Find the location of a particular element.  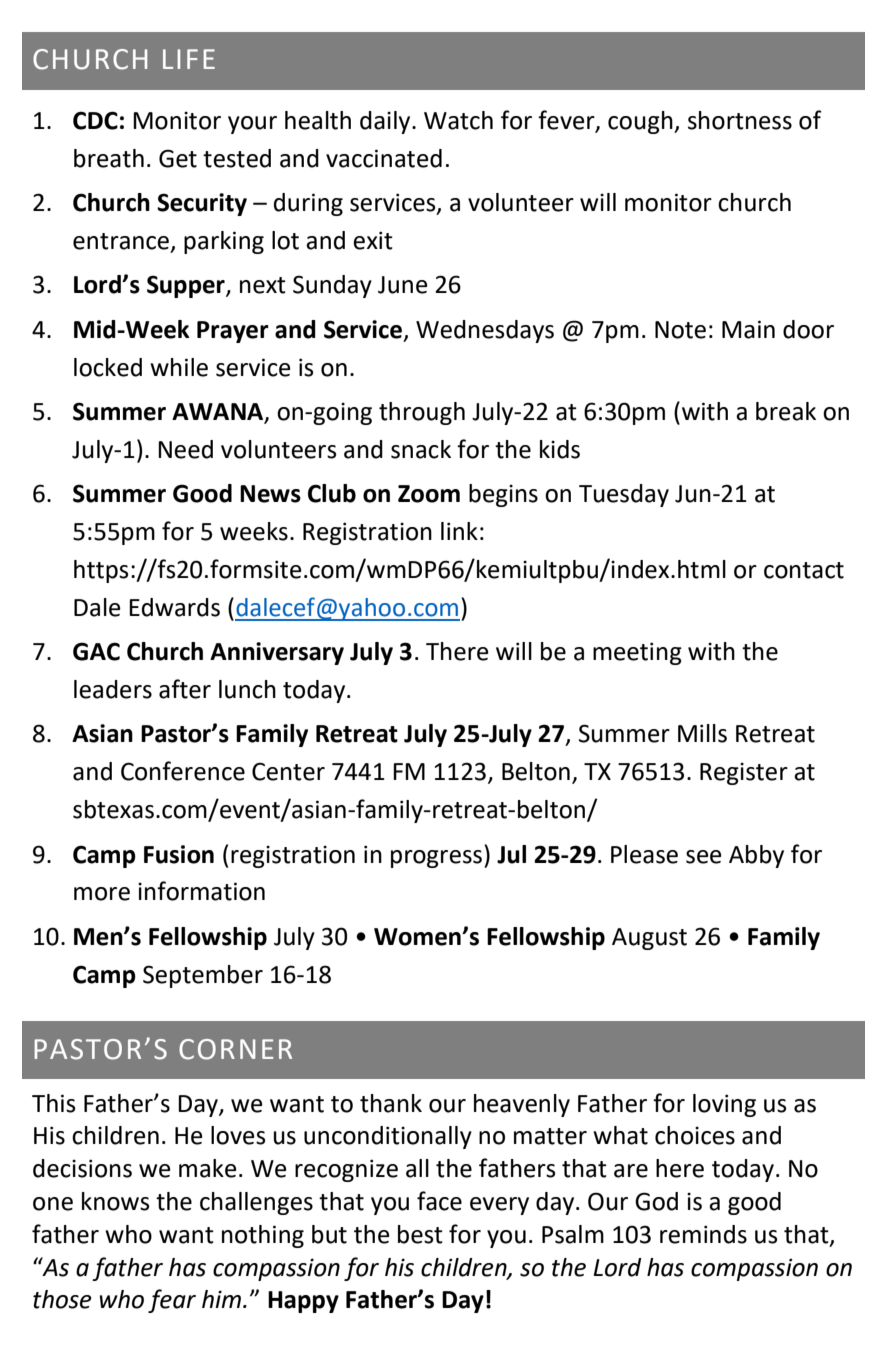

Zoom is located at coordinates (429, 494).
